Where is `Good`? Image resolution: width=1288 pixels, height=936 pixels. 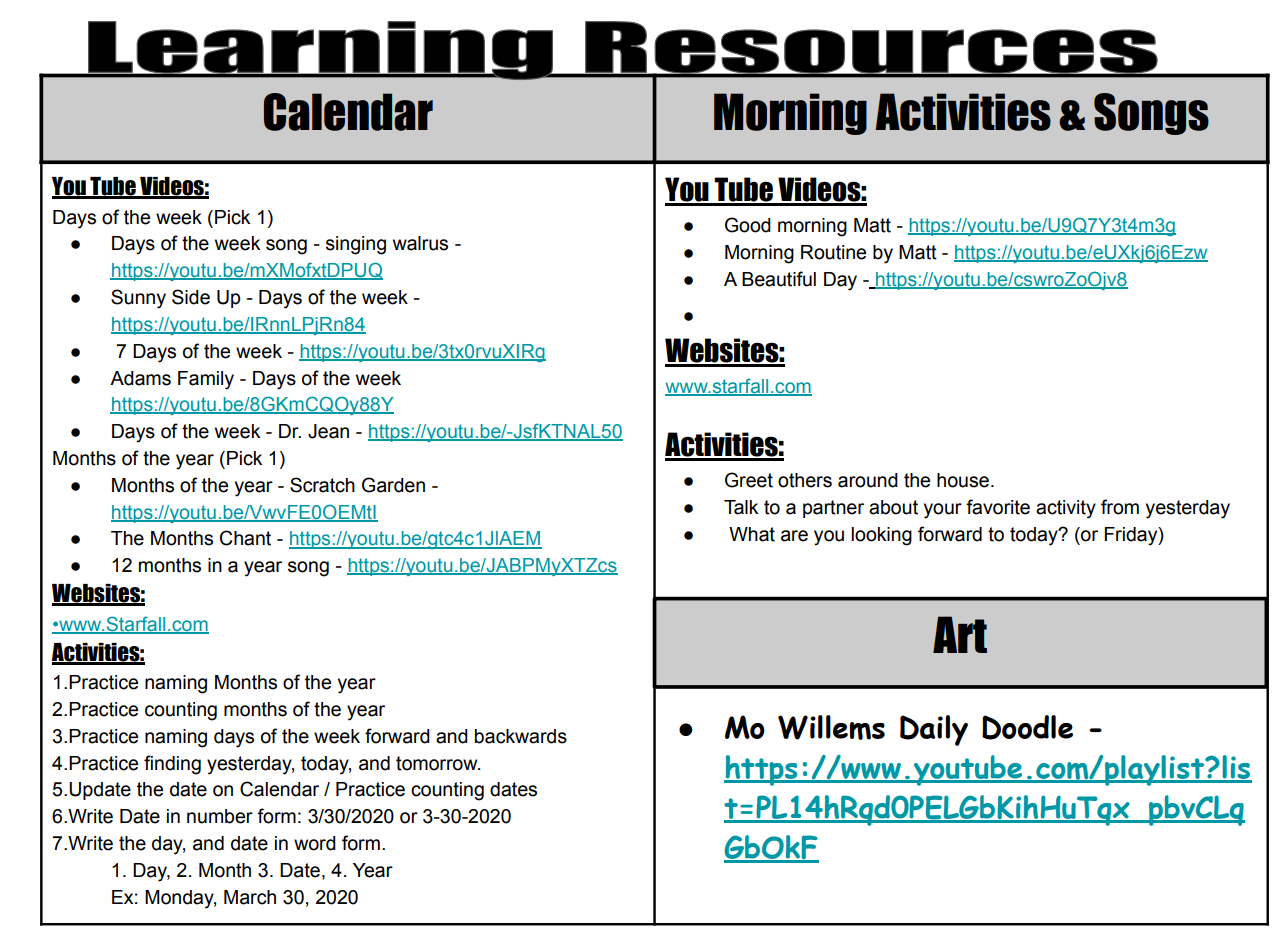 Good is located at coordinates (748, 225).
